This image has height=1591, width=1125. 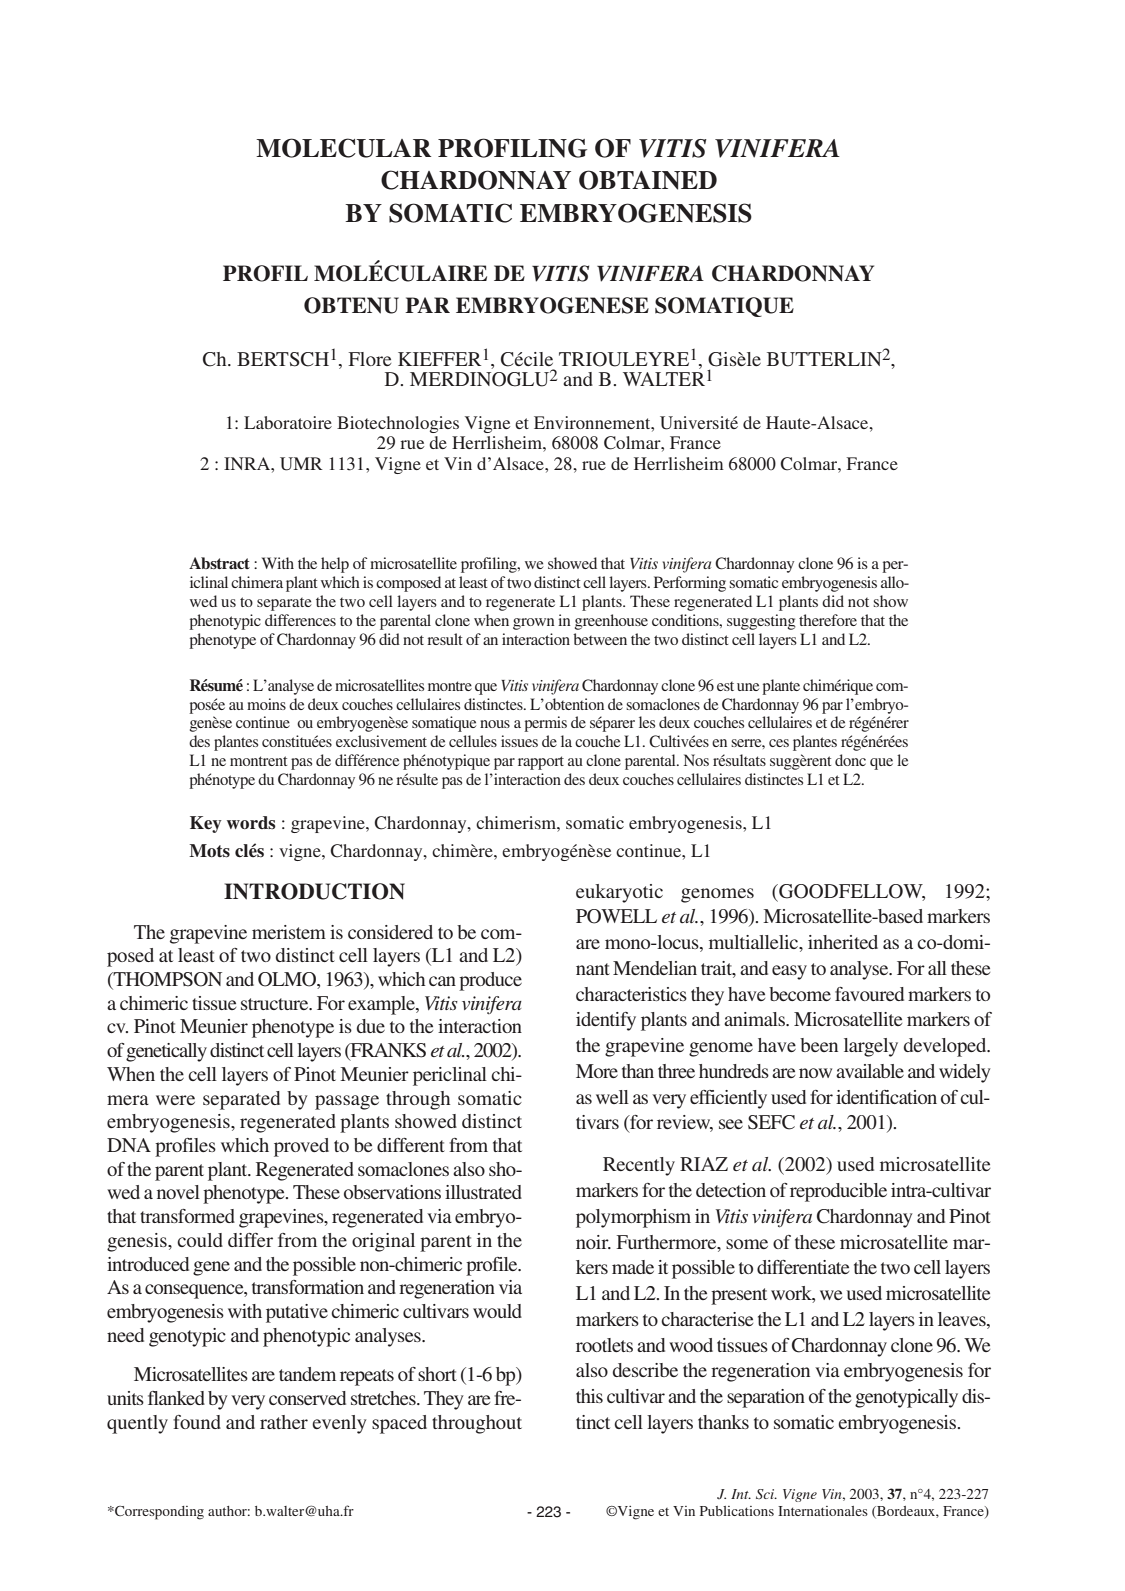 I want to click on Biotechnologies, so click(x=398, y=424).
